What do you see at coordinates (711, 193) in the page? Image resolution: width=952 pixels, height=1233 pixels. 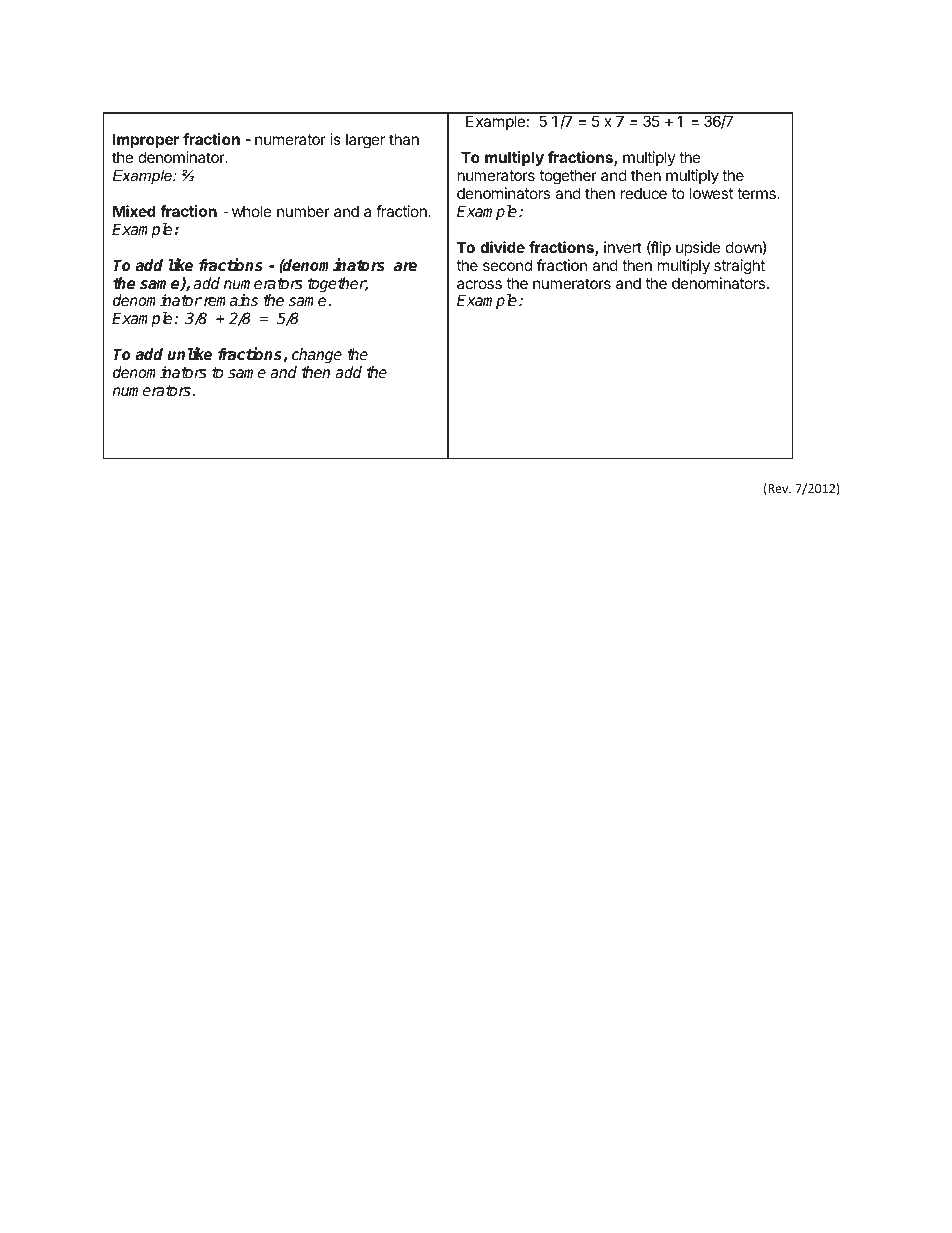 I see `lowest` at bounding box center [711, 193].
